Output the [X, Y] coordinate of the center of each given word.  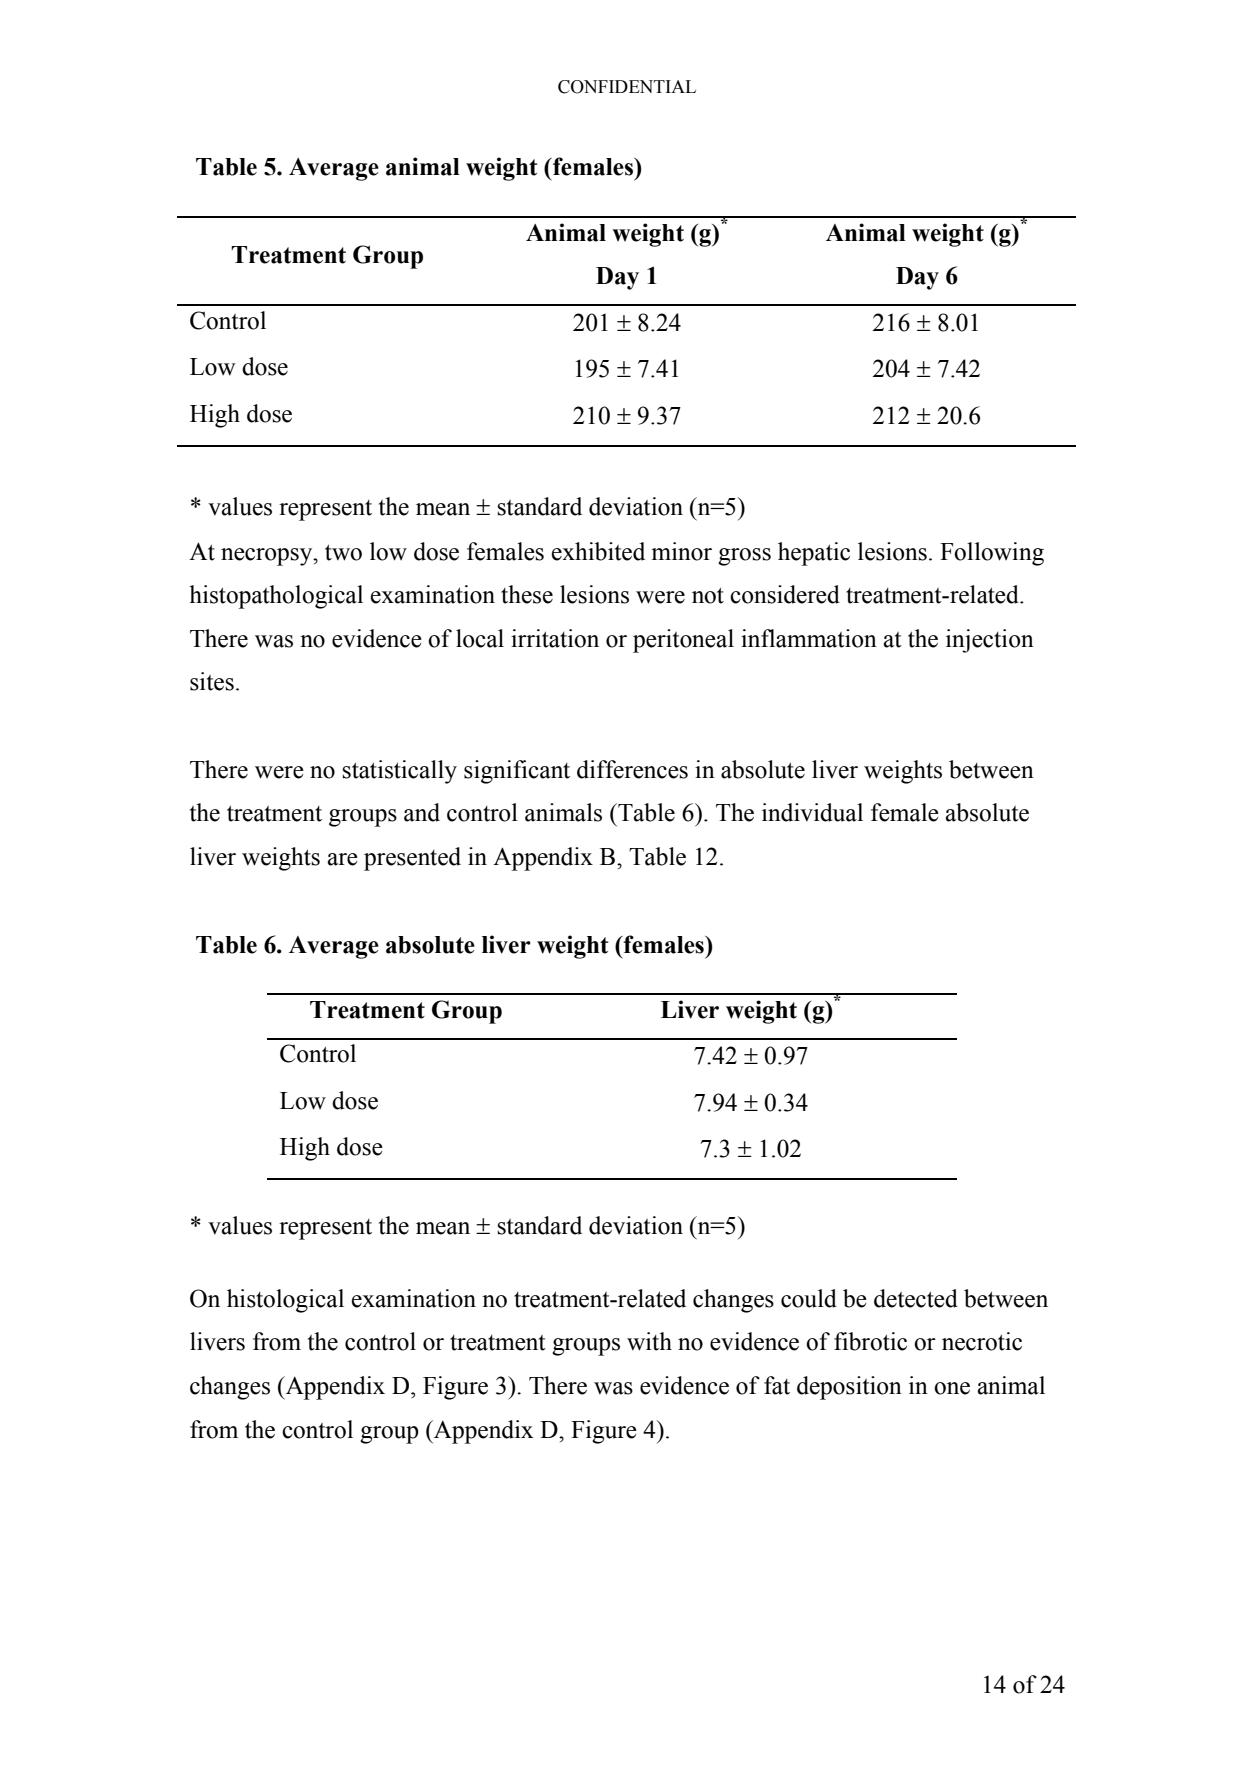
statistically [399, 772]
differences [632, 769]
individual [812, 812]
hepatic [814, 554]
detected [916, 1298]
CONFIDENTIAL [627, 87]
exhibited [598, 551]
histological [285, 1301]
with [649, 1341]
